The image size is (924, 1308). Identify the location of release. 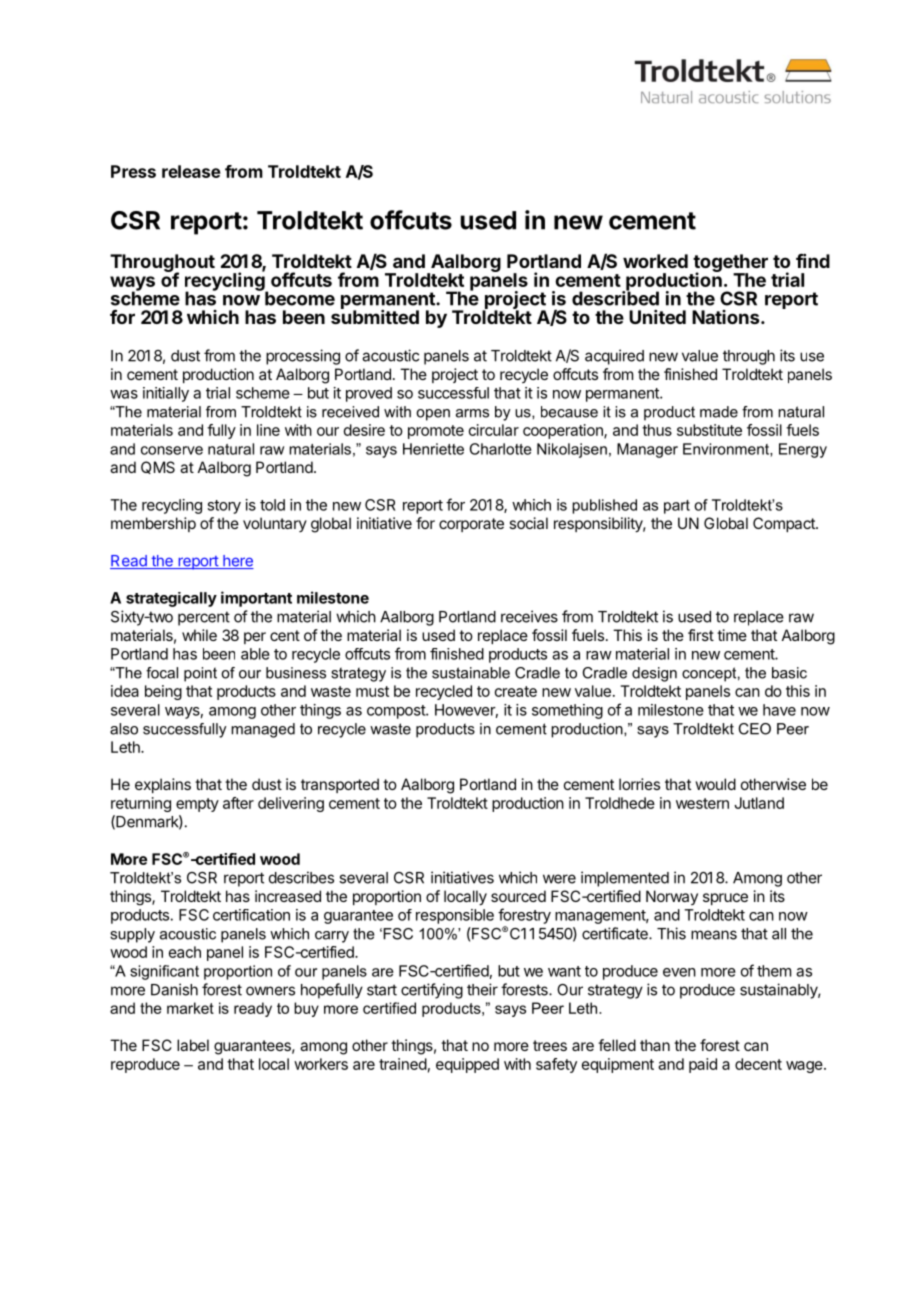
(191, 171).
